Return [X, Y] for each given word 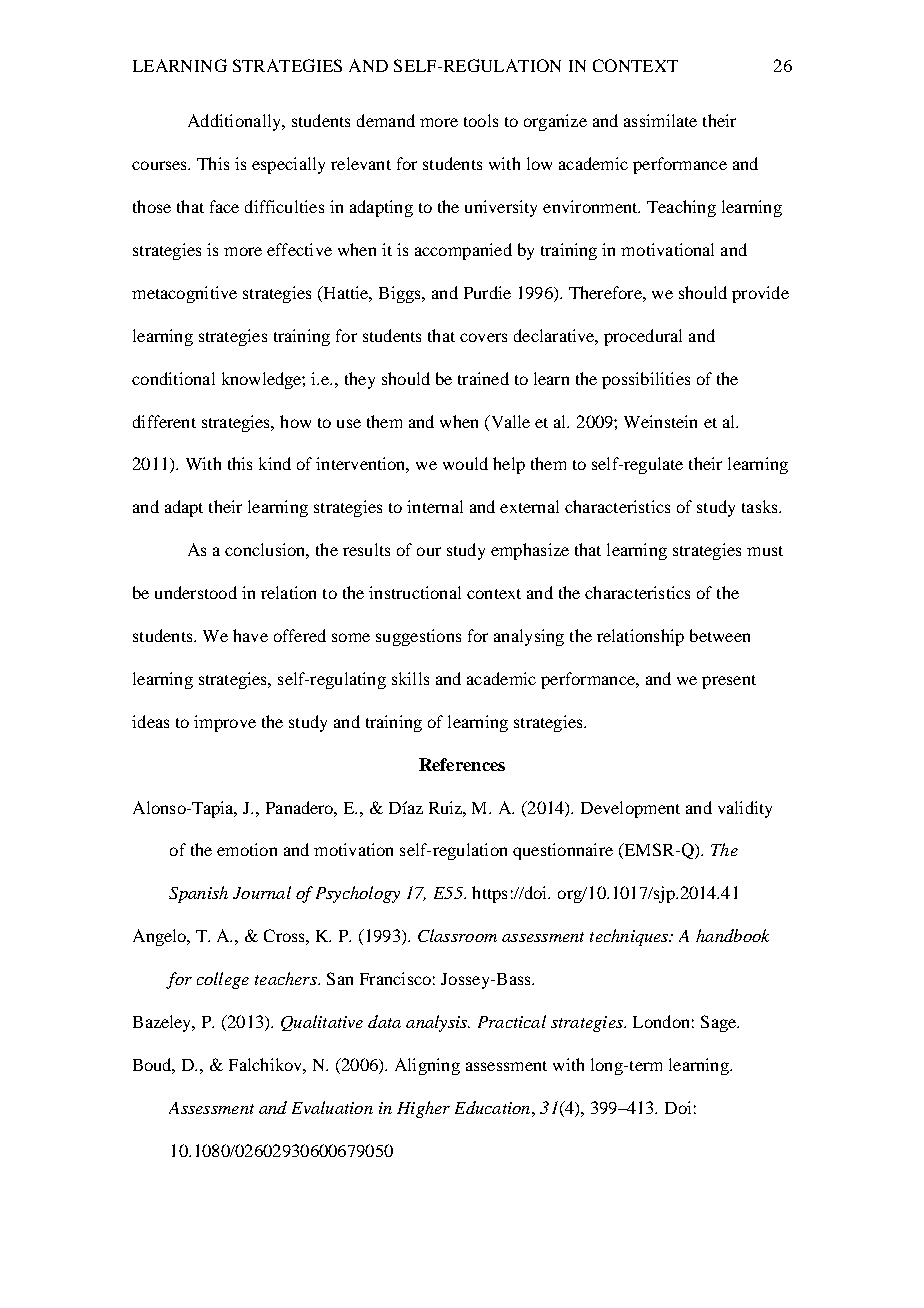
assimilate [660, 120]
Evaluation [332, 1107]
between [720, 635]
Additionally [235, 122]
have [250, 635]
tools [481, 120]
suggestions [418, 637]
